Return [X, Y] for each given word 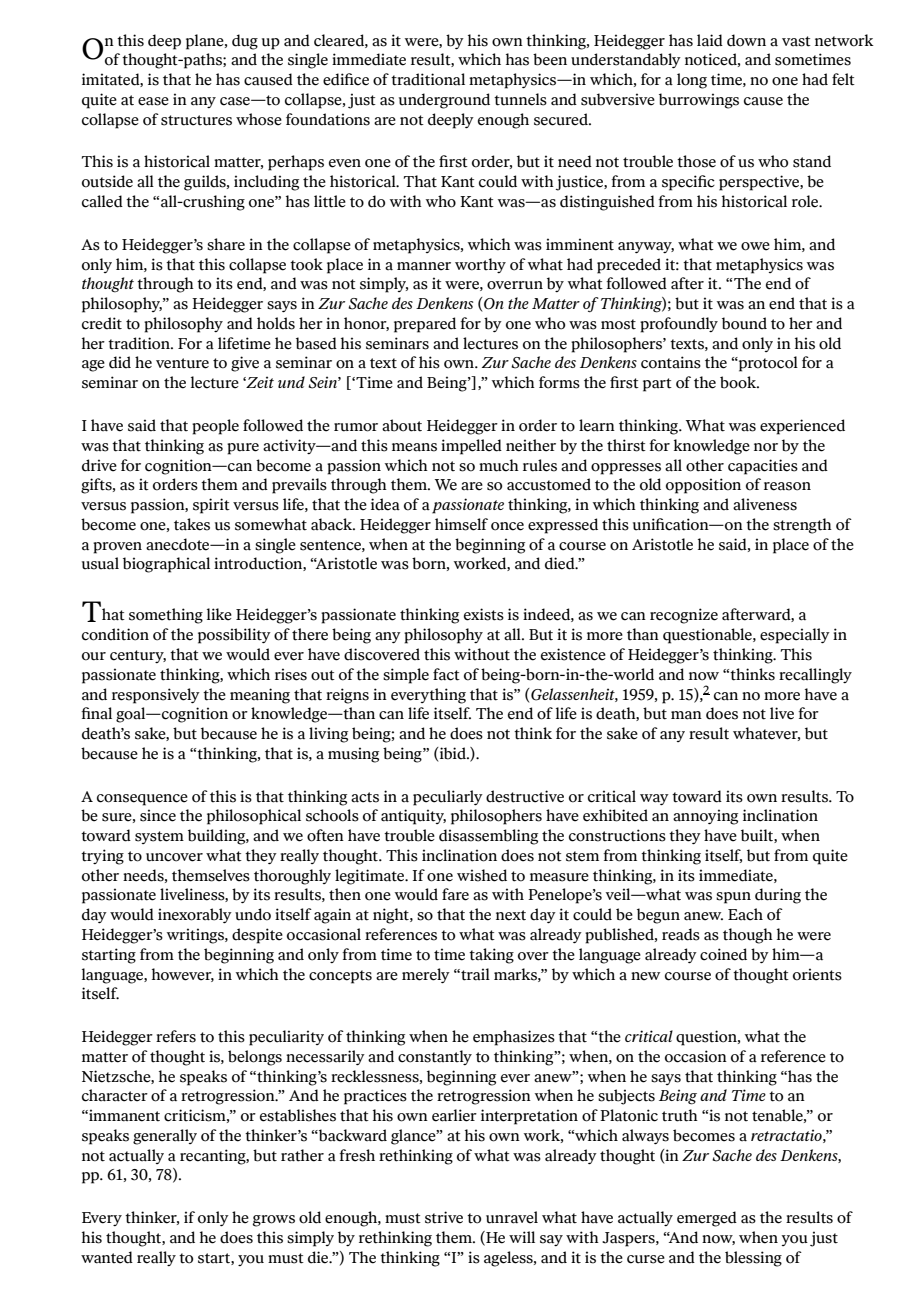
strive [444, 1217]
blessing [753, 1259]
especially [795, 636]
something [166, 616]
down [746, 40]
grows [274, 1221]
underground [444, 101]
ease [153, 101]
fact [446, 674]
